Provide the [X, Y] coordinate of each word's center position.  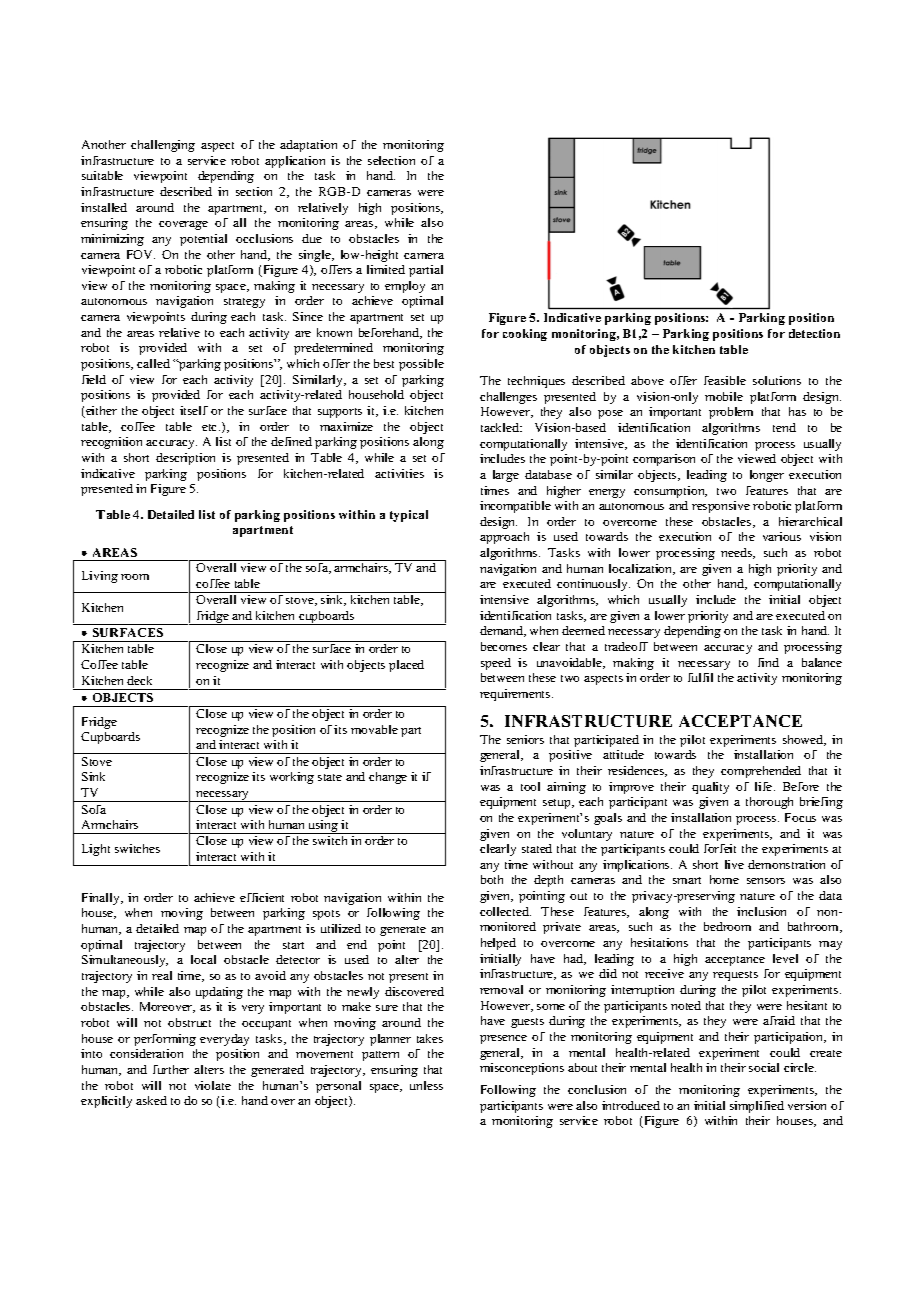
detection [814, 333]
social [764, 1067]
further [171, 1069]
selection [391, 160]
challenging [163, 146]
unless [426, 1085]
